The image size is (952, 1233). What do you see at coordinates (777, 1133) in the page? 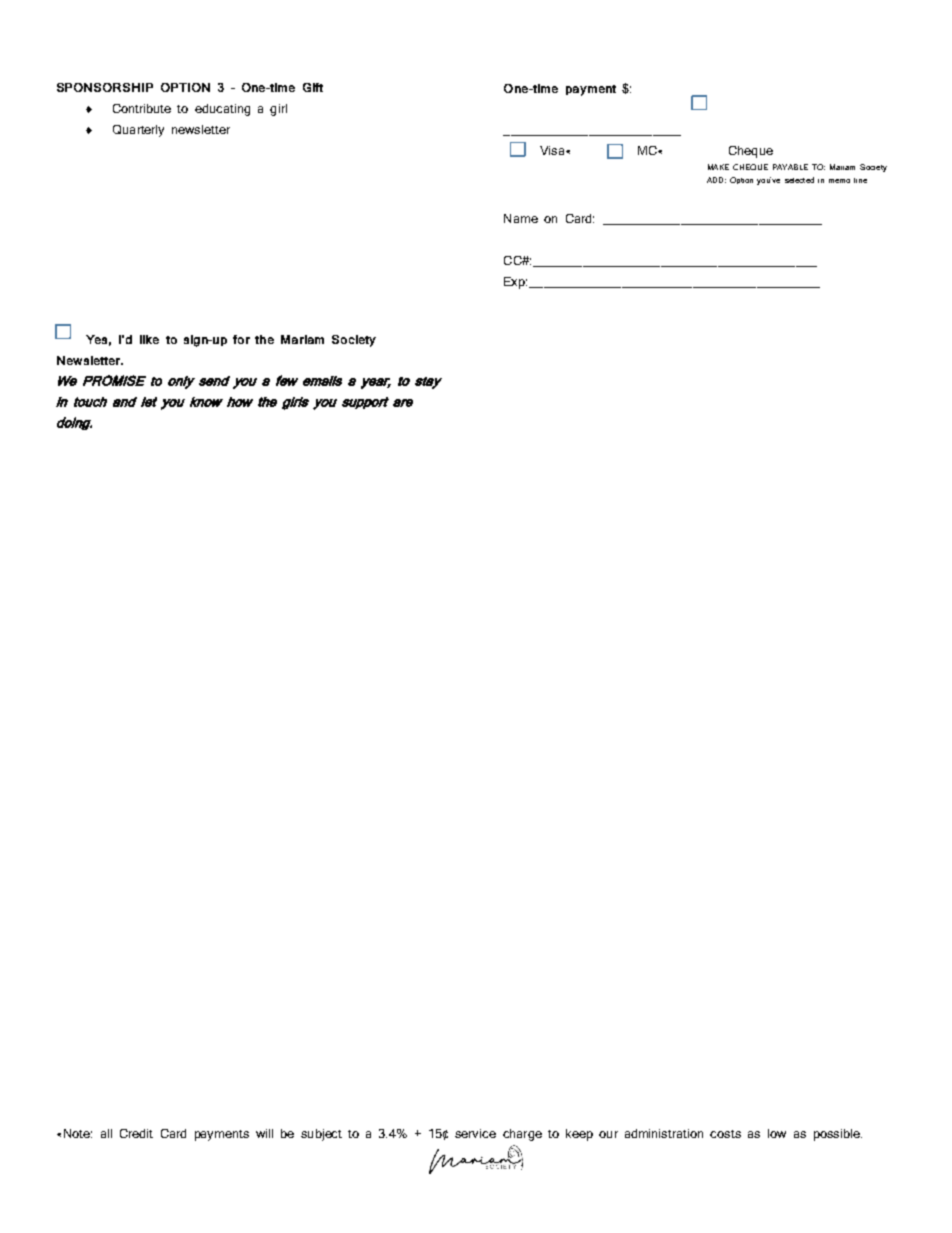
I see `low` at bounding box center [777, 1133].
